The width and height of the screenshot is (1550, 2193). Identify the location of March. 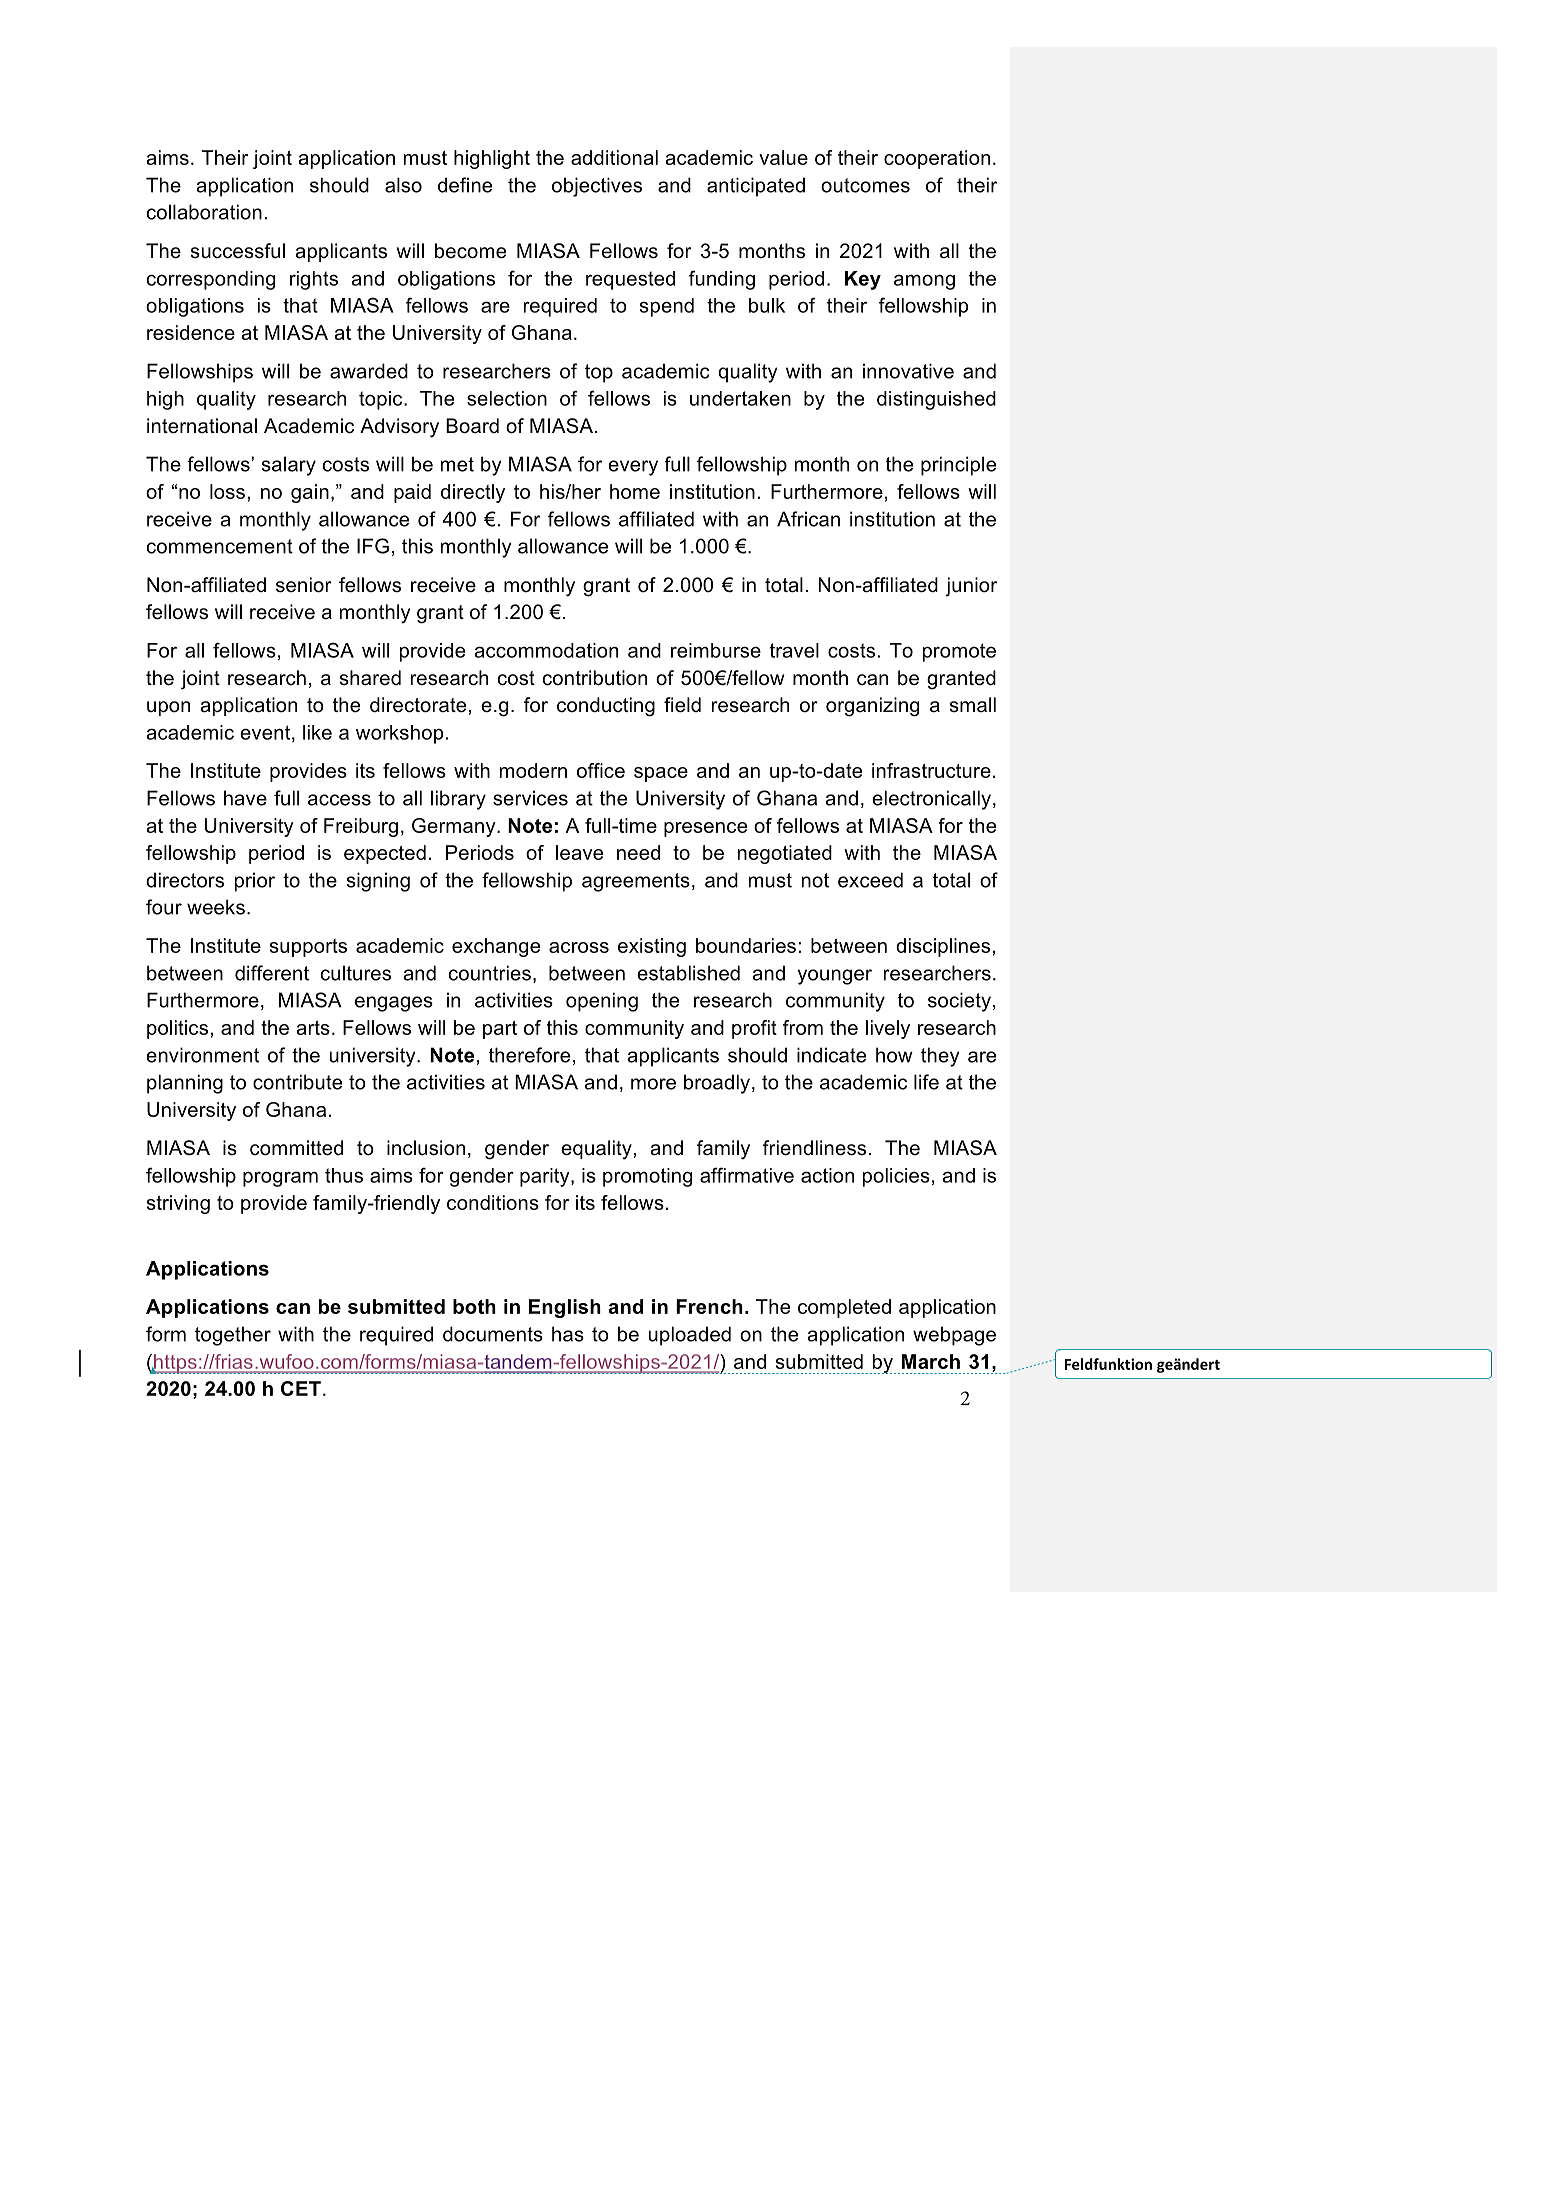
(931, 1361).
